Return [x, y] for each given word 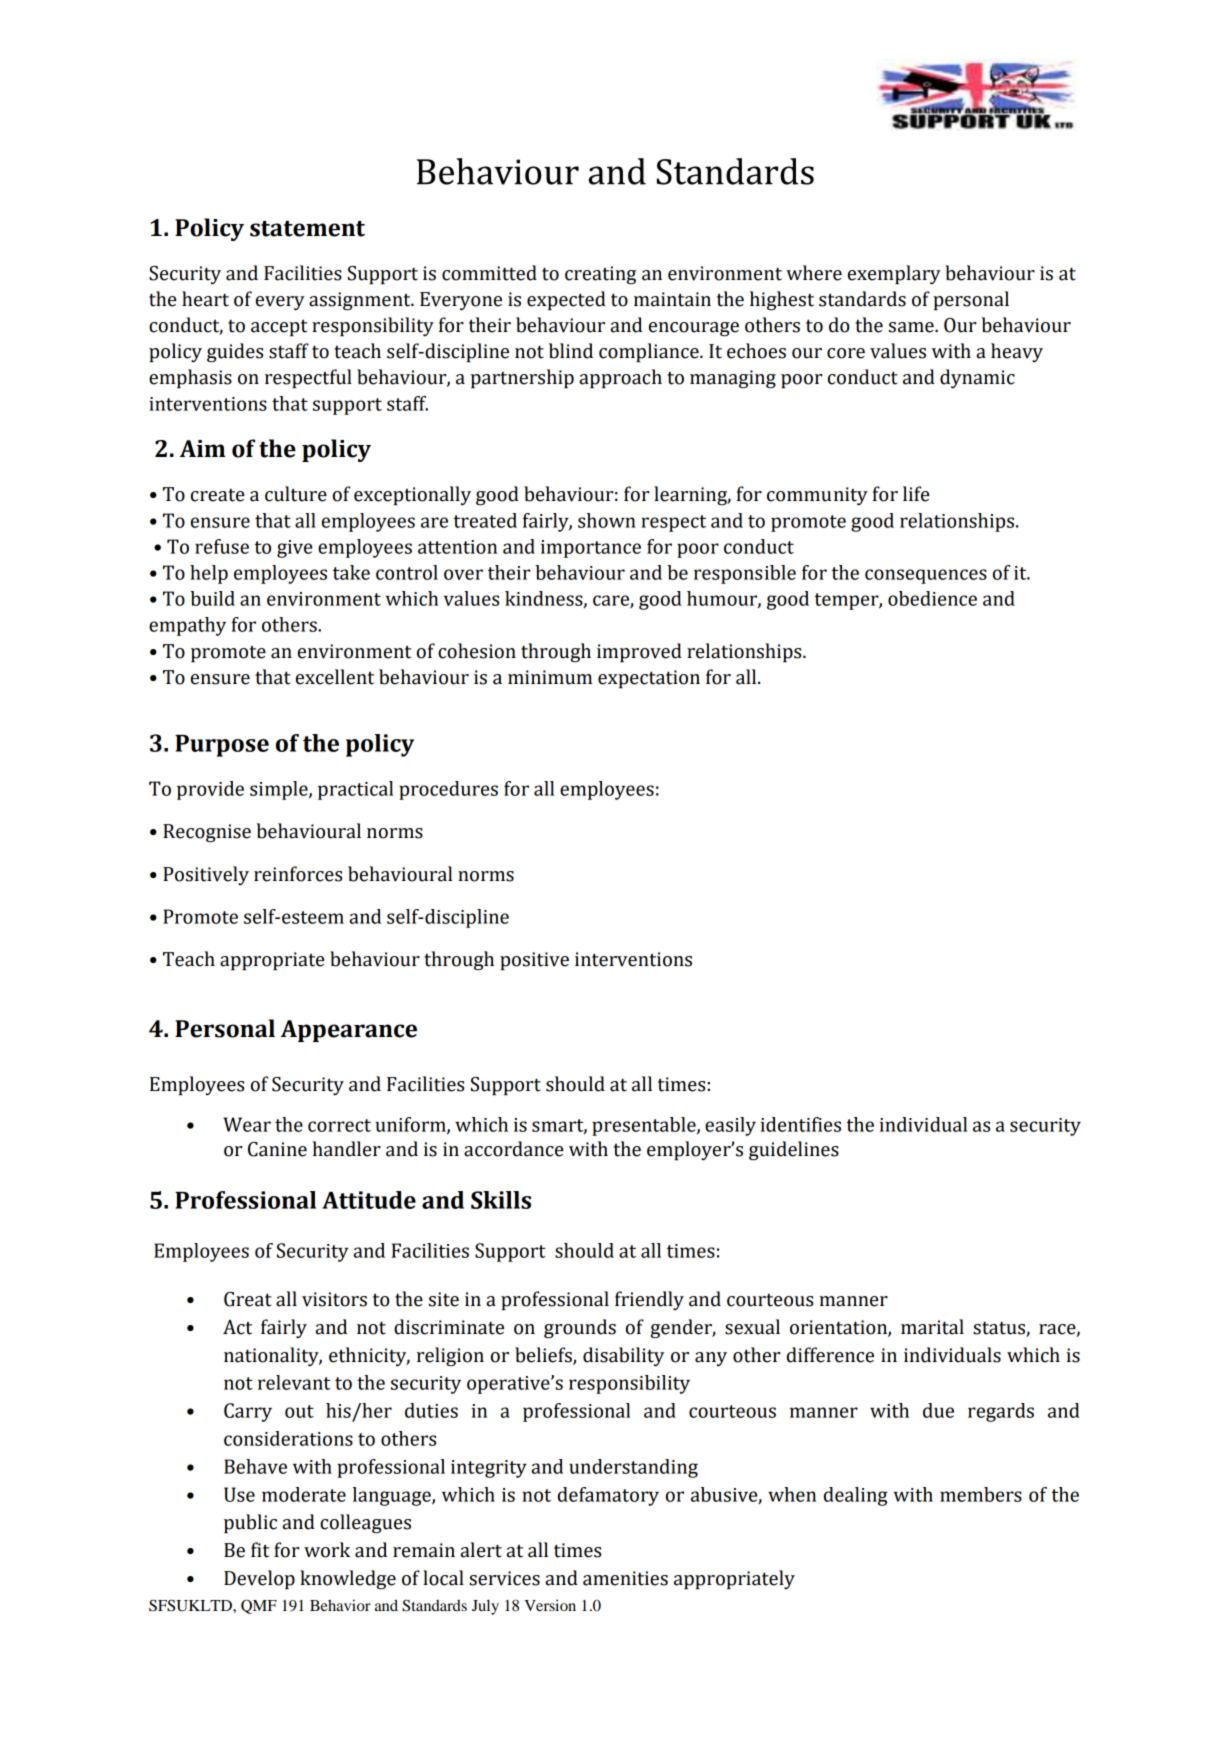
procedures [448, 790]
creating [600, 275]
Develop [259, 1580]
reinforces [298, 874]
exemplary [894, 275]
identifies [801, 1124]
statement [307, 229]
